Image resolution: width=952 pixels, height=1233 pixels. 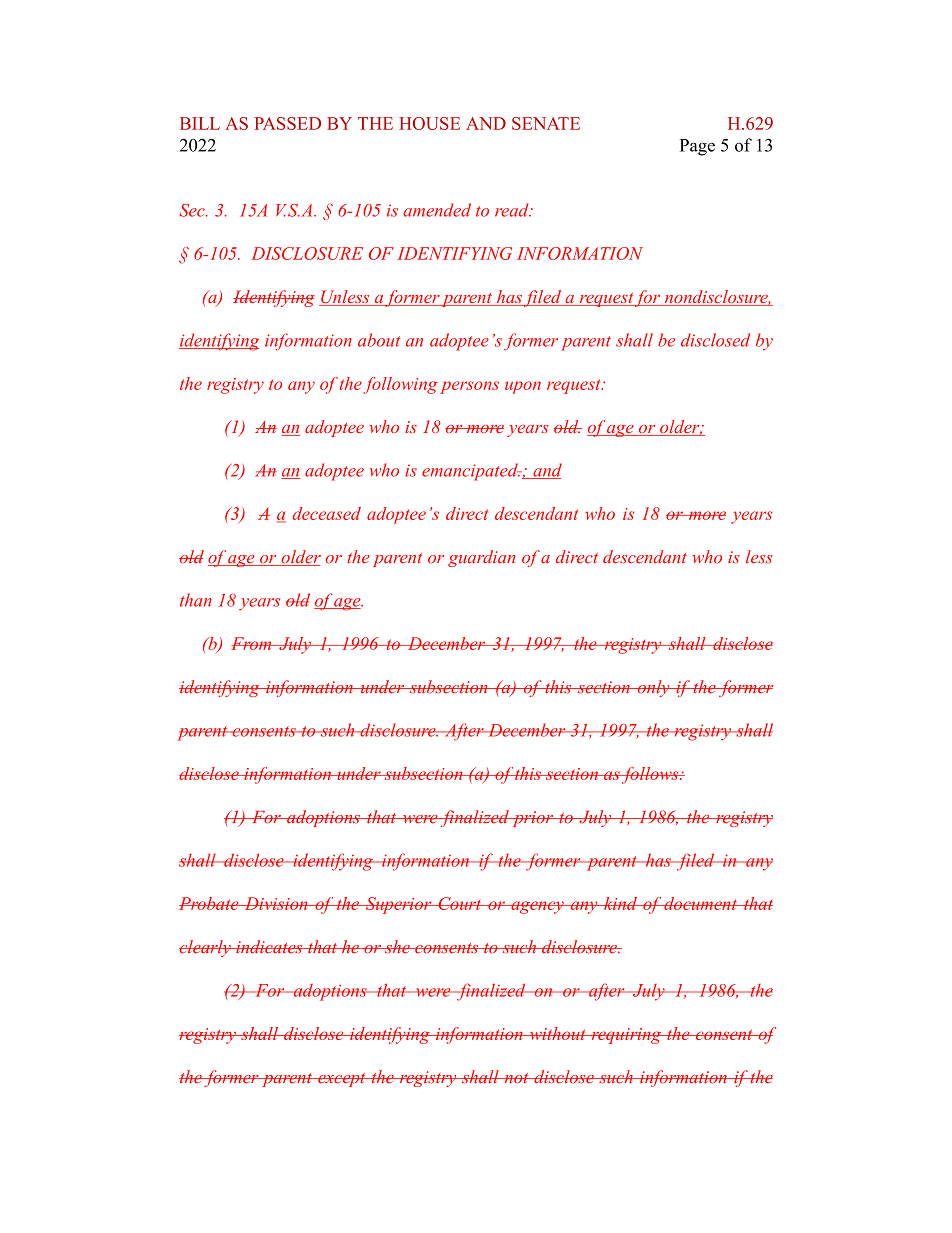 I want to click on Page, so click(x=697, y=147).
